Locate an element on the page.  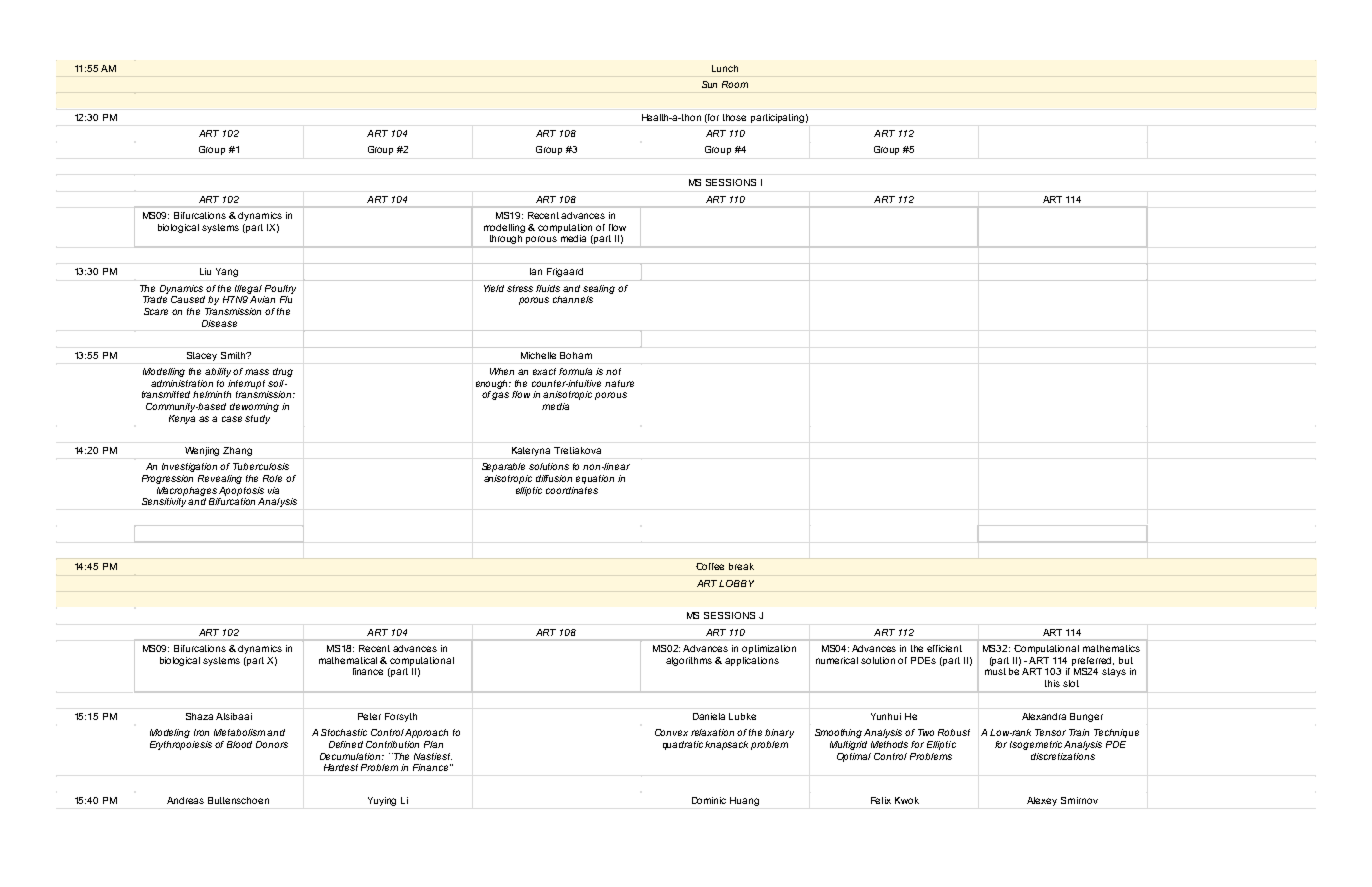
Room is located at coordinates (735, 84).
